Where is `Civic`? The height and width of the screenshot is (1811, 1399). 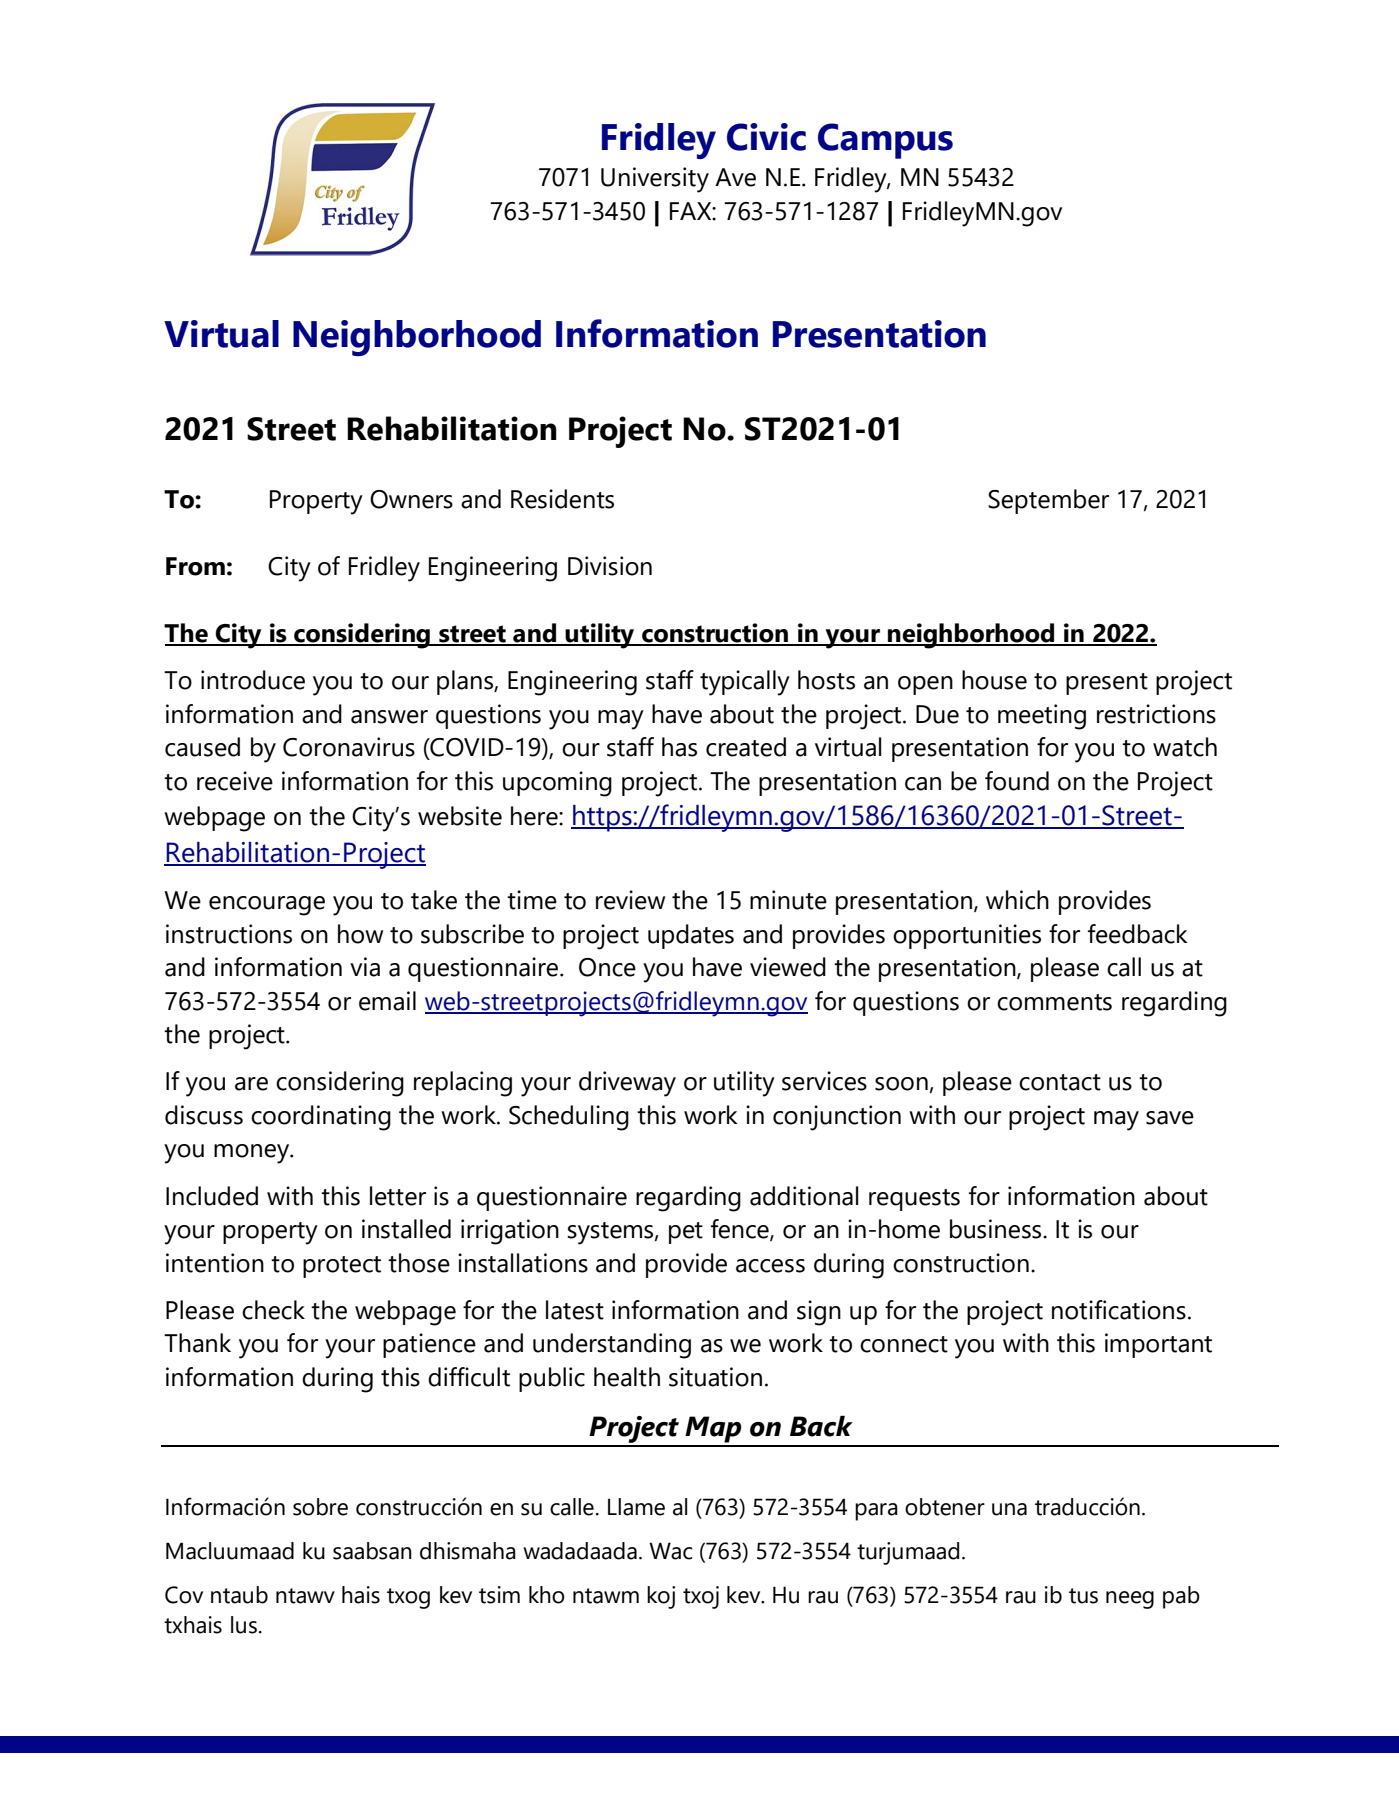
Civic is located at coordinates (766, 137).
